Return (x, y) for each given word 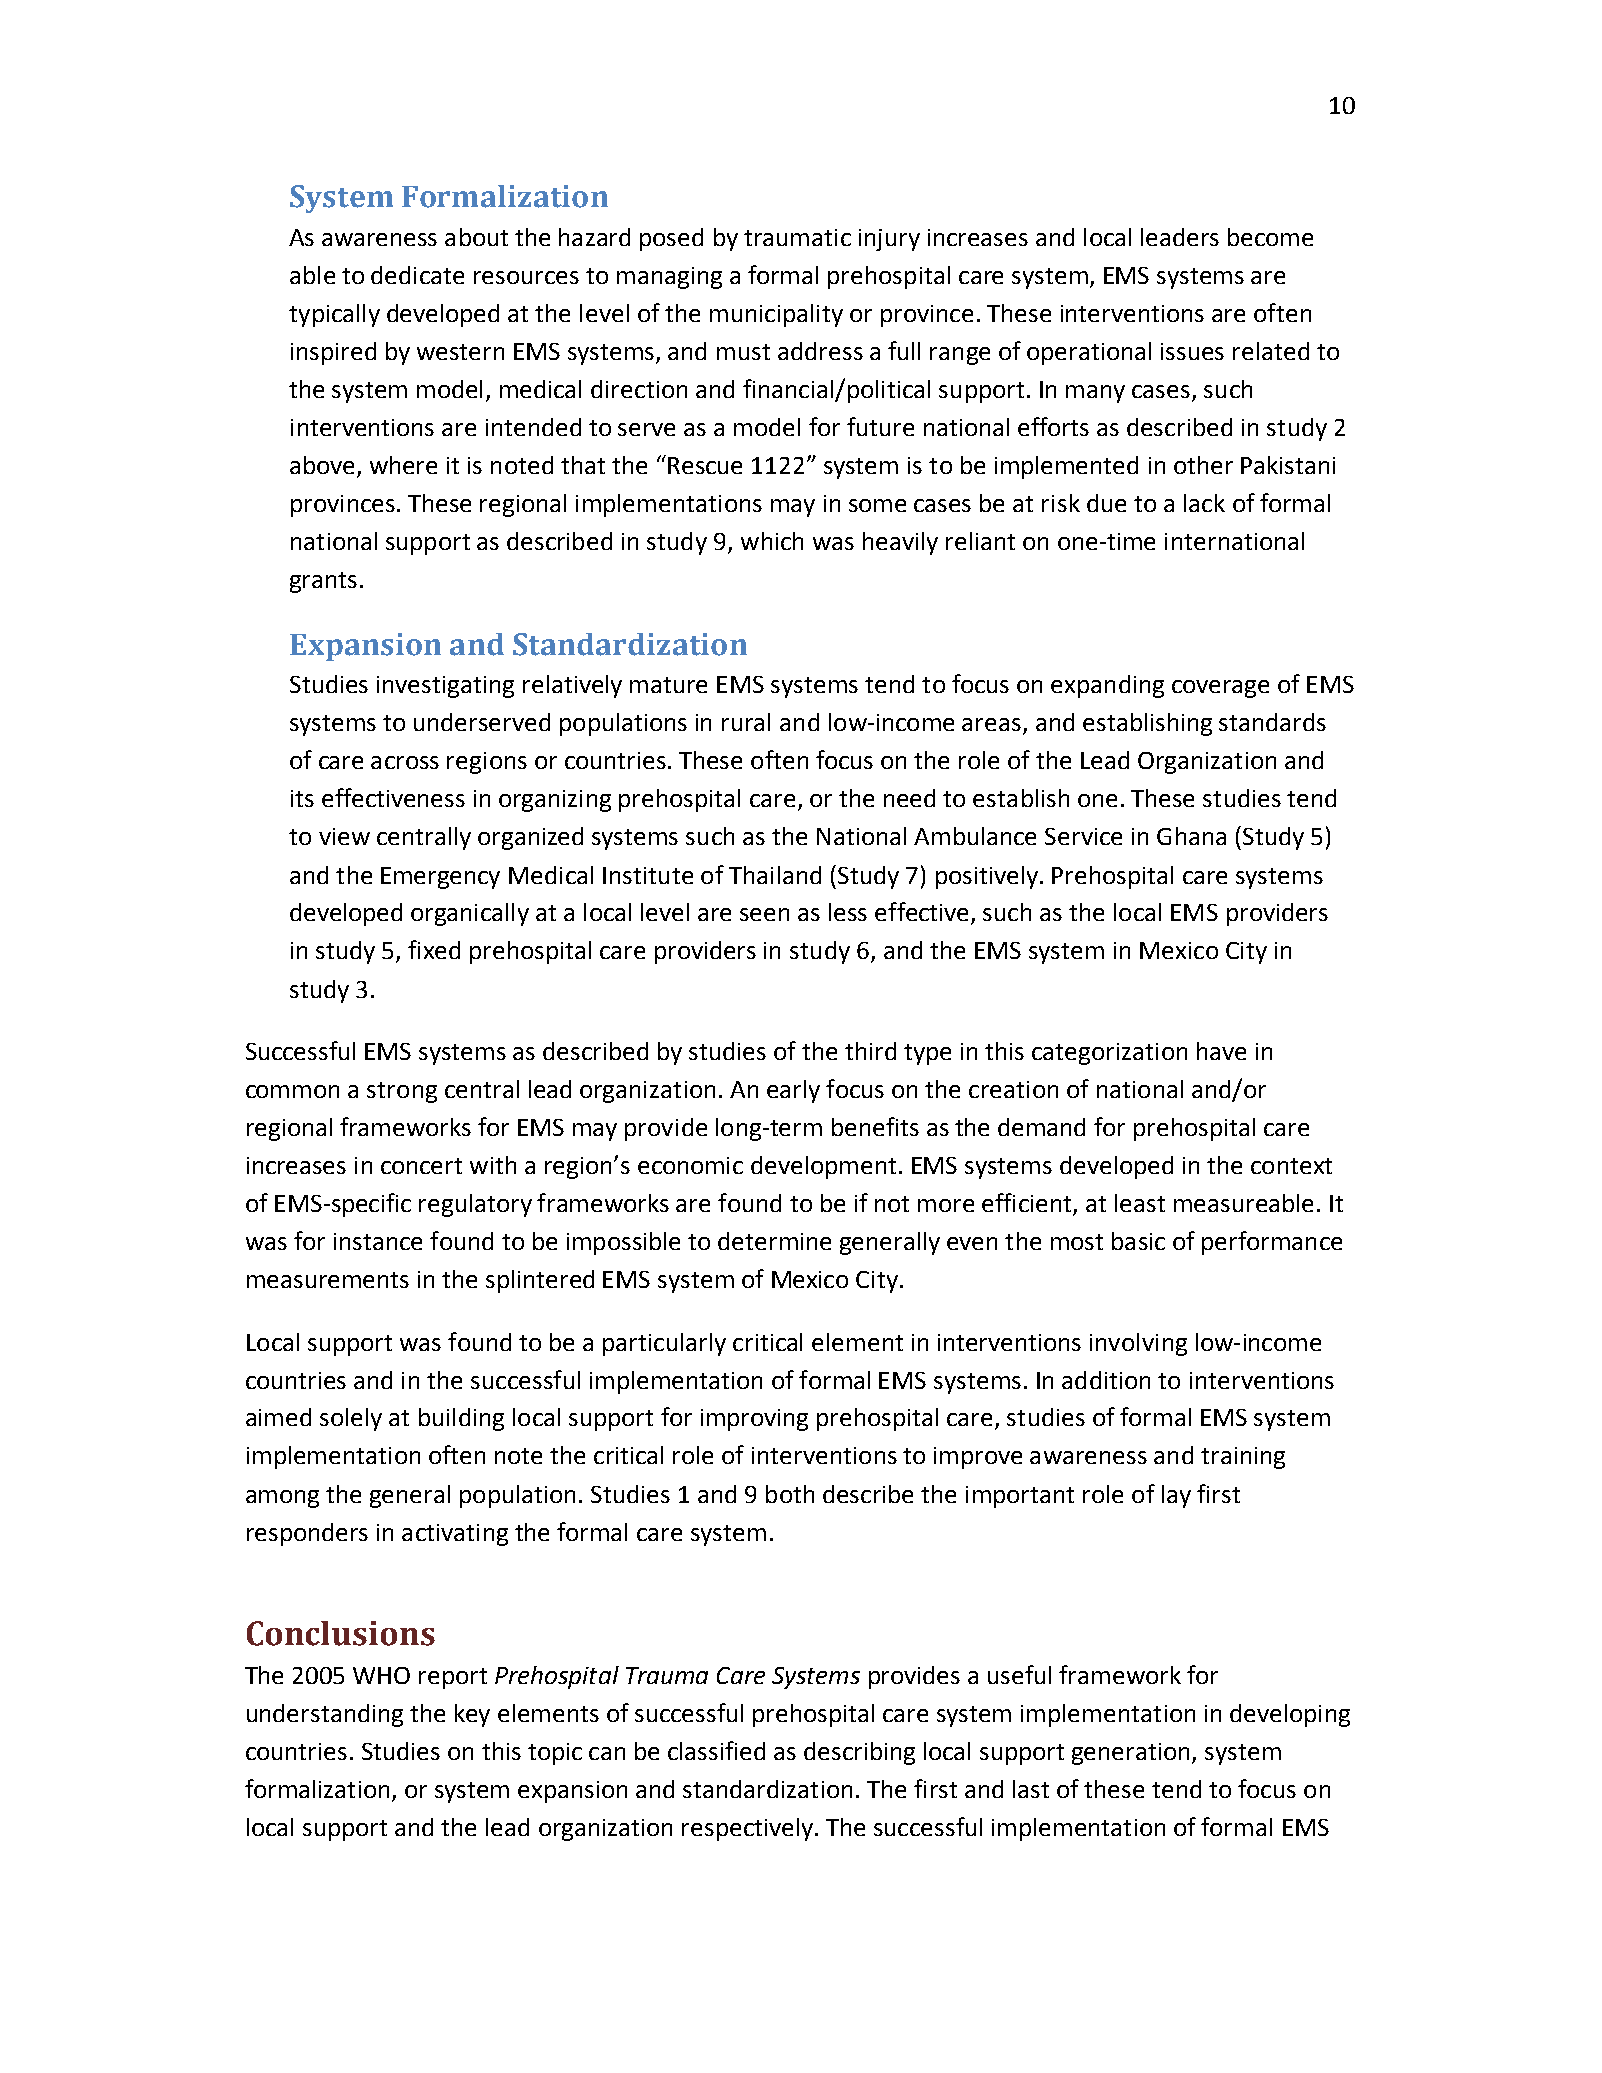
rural (746, 722)
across (405, 762)
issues (1192, 351)
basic (1138, 1241)
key (472, 1715)
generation (1132, 1754)
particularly (664, 1344)
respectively (747, 1829)
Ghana (1191, 836)
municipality (776, 315)
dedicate (417, 275)
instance (378, 1241)
